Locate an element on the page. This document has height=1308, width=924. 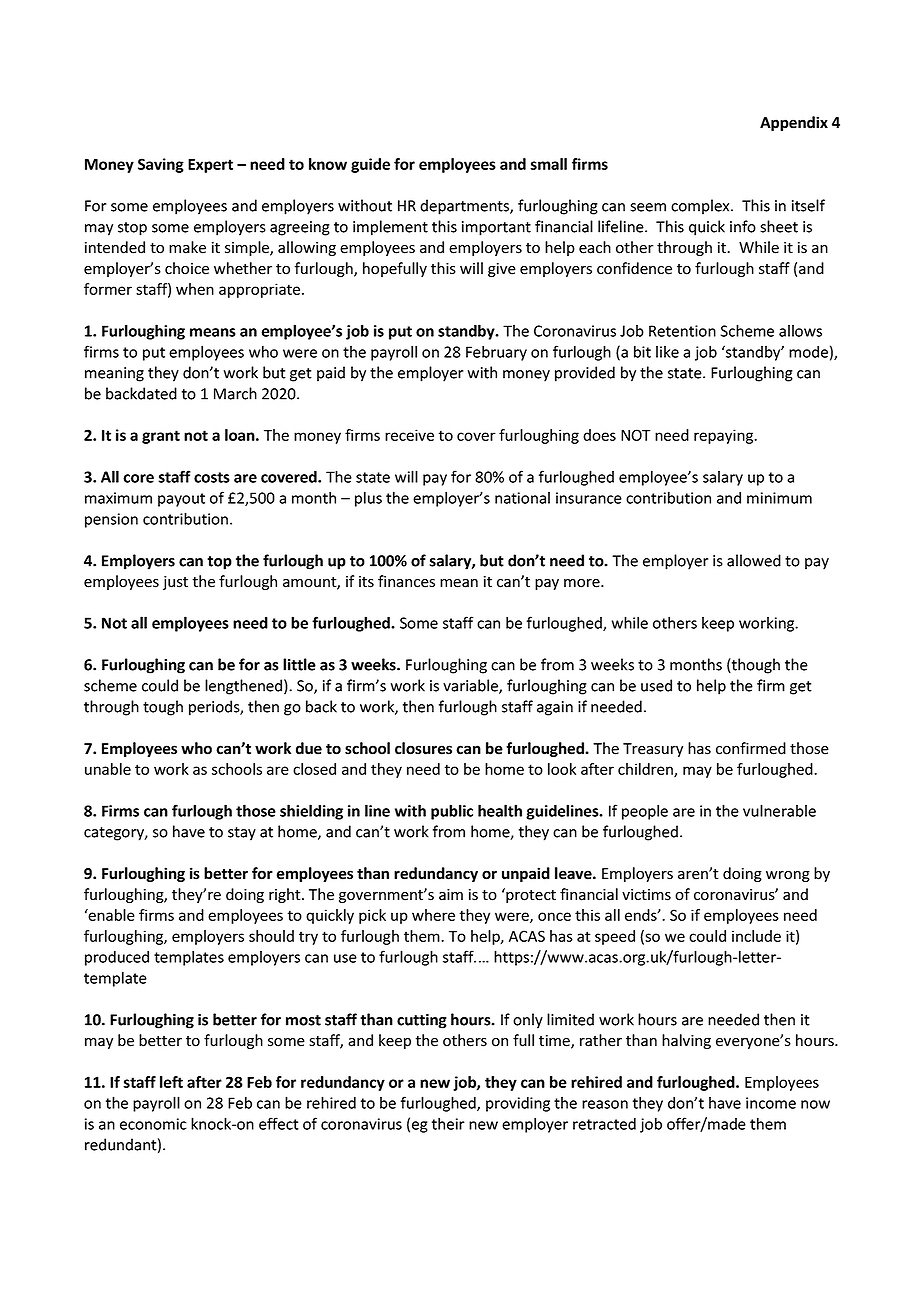
allowed is located at coordinates (754, 560).
